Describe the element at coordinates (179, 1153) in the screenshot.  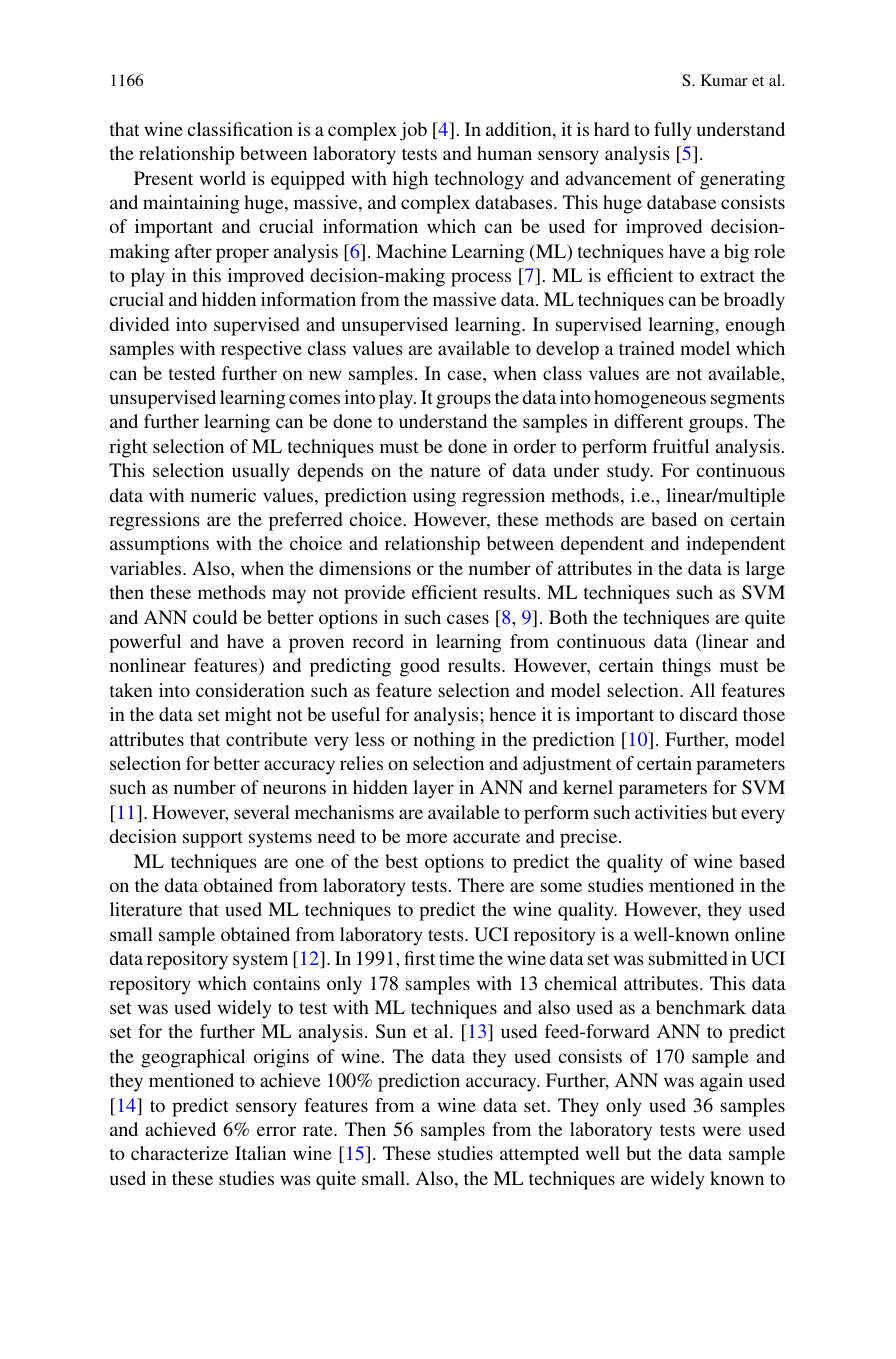
I see `characterize` at that location.
